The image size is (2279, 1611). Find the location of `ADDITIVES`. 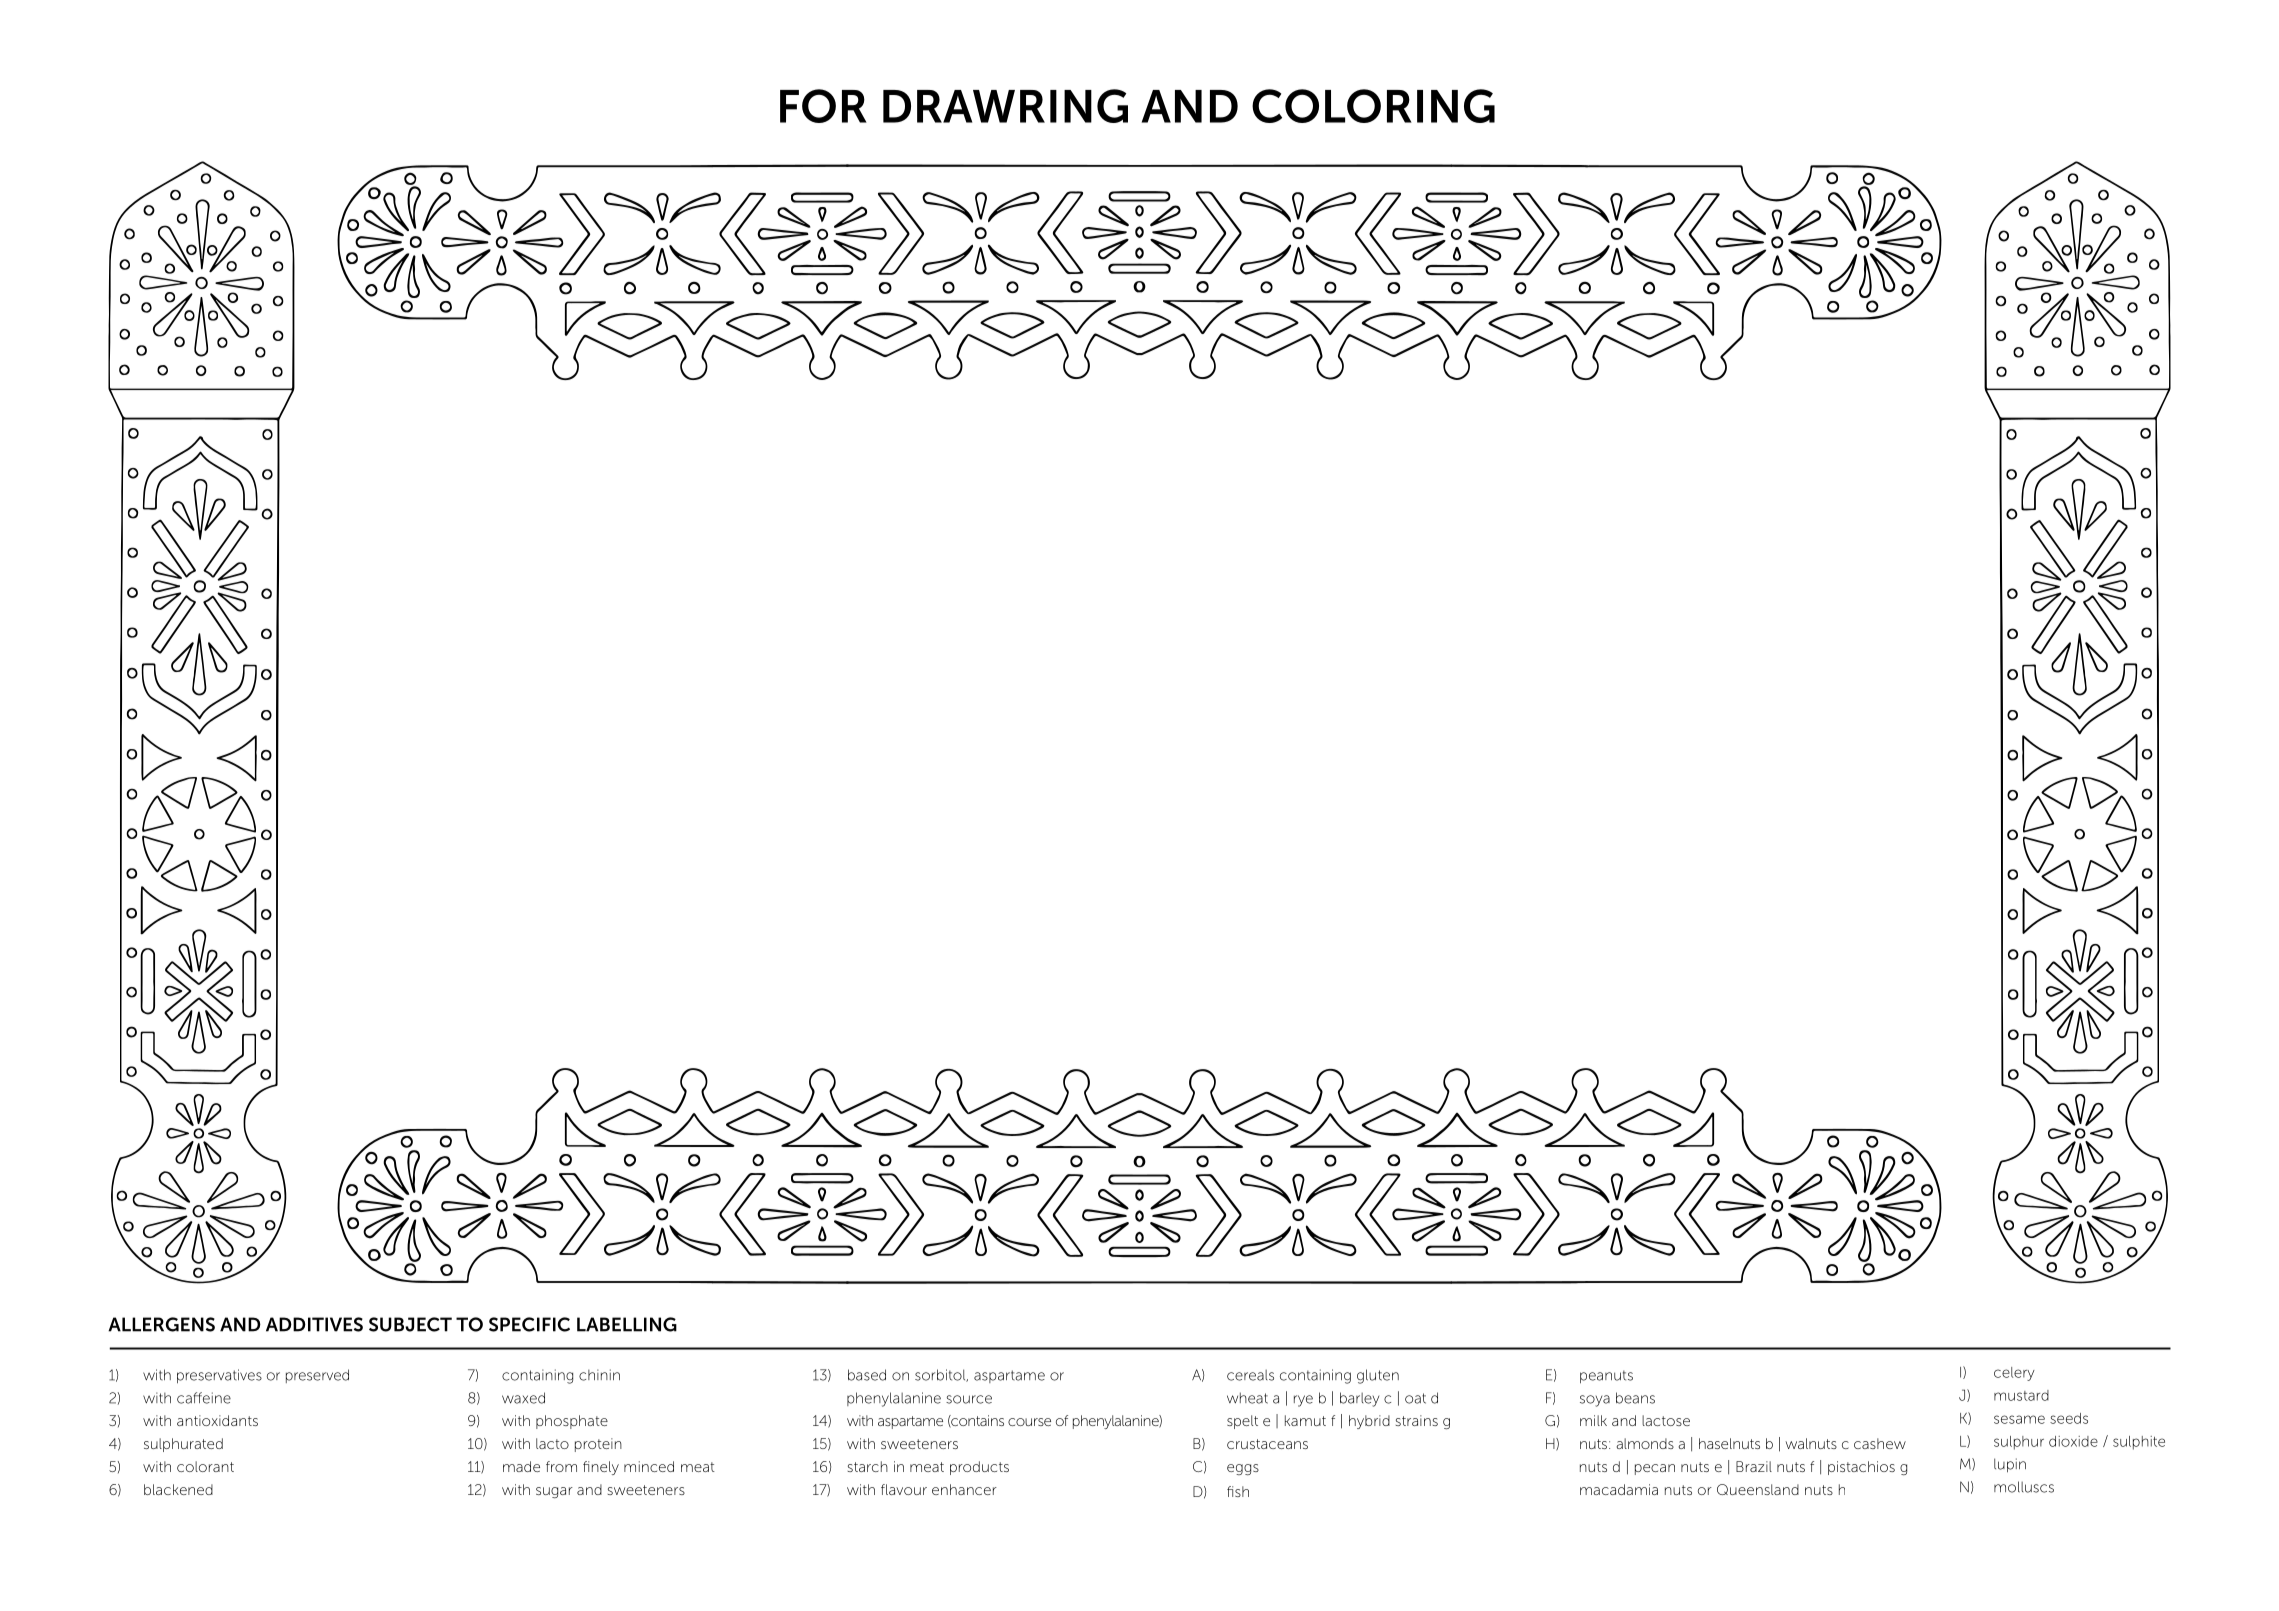

ADDITIVES is located at coordinates (314, 1324).
